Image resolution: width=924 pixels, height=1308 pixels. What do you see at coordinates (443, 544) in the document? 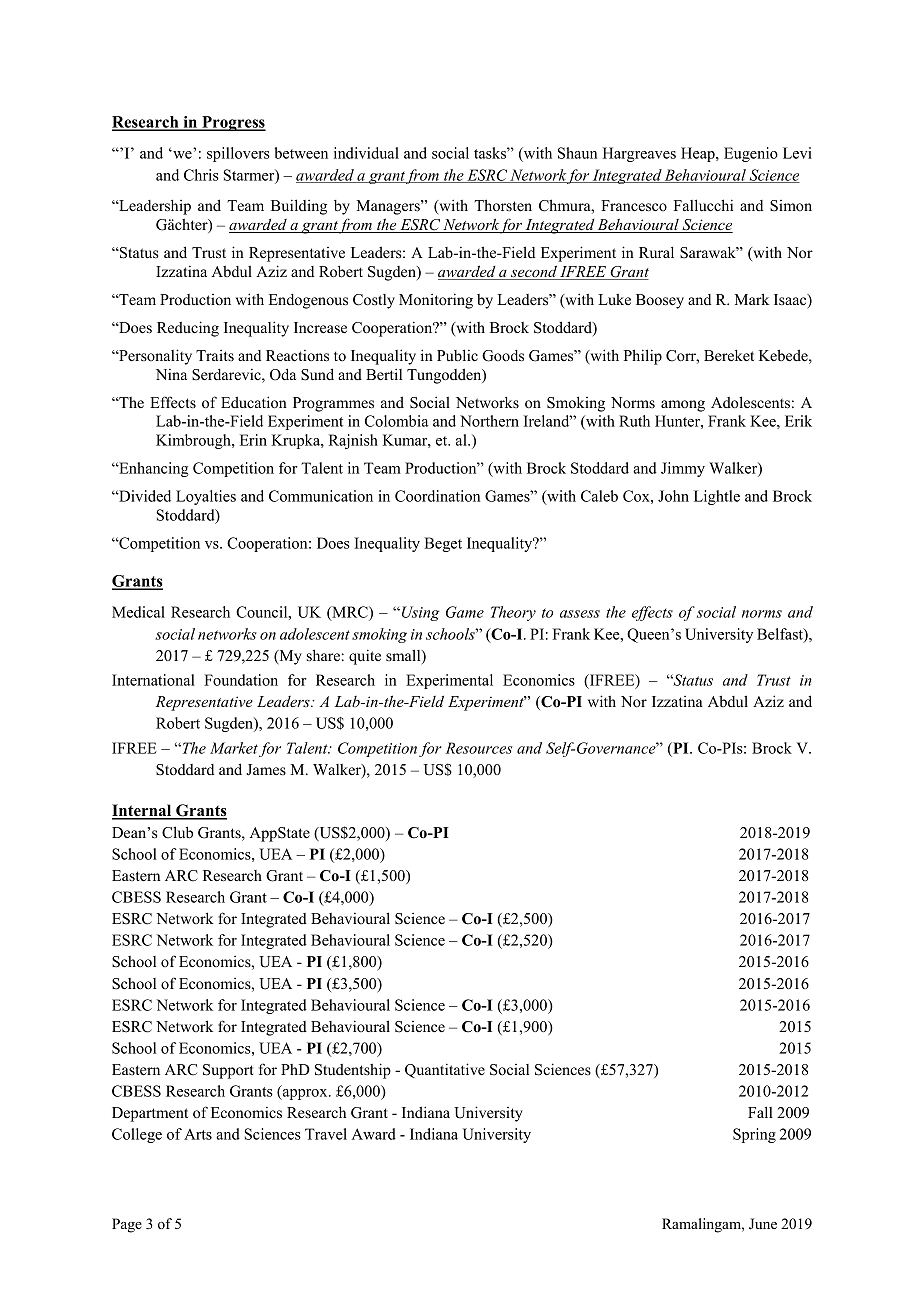
I see `Beget` at bounding box center [443, 544].
